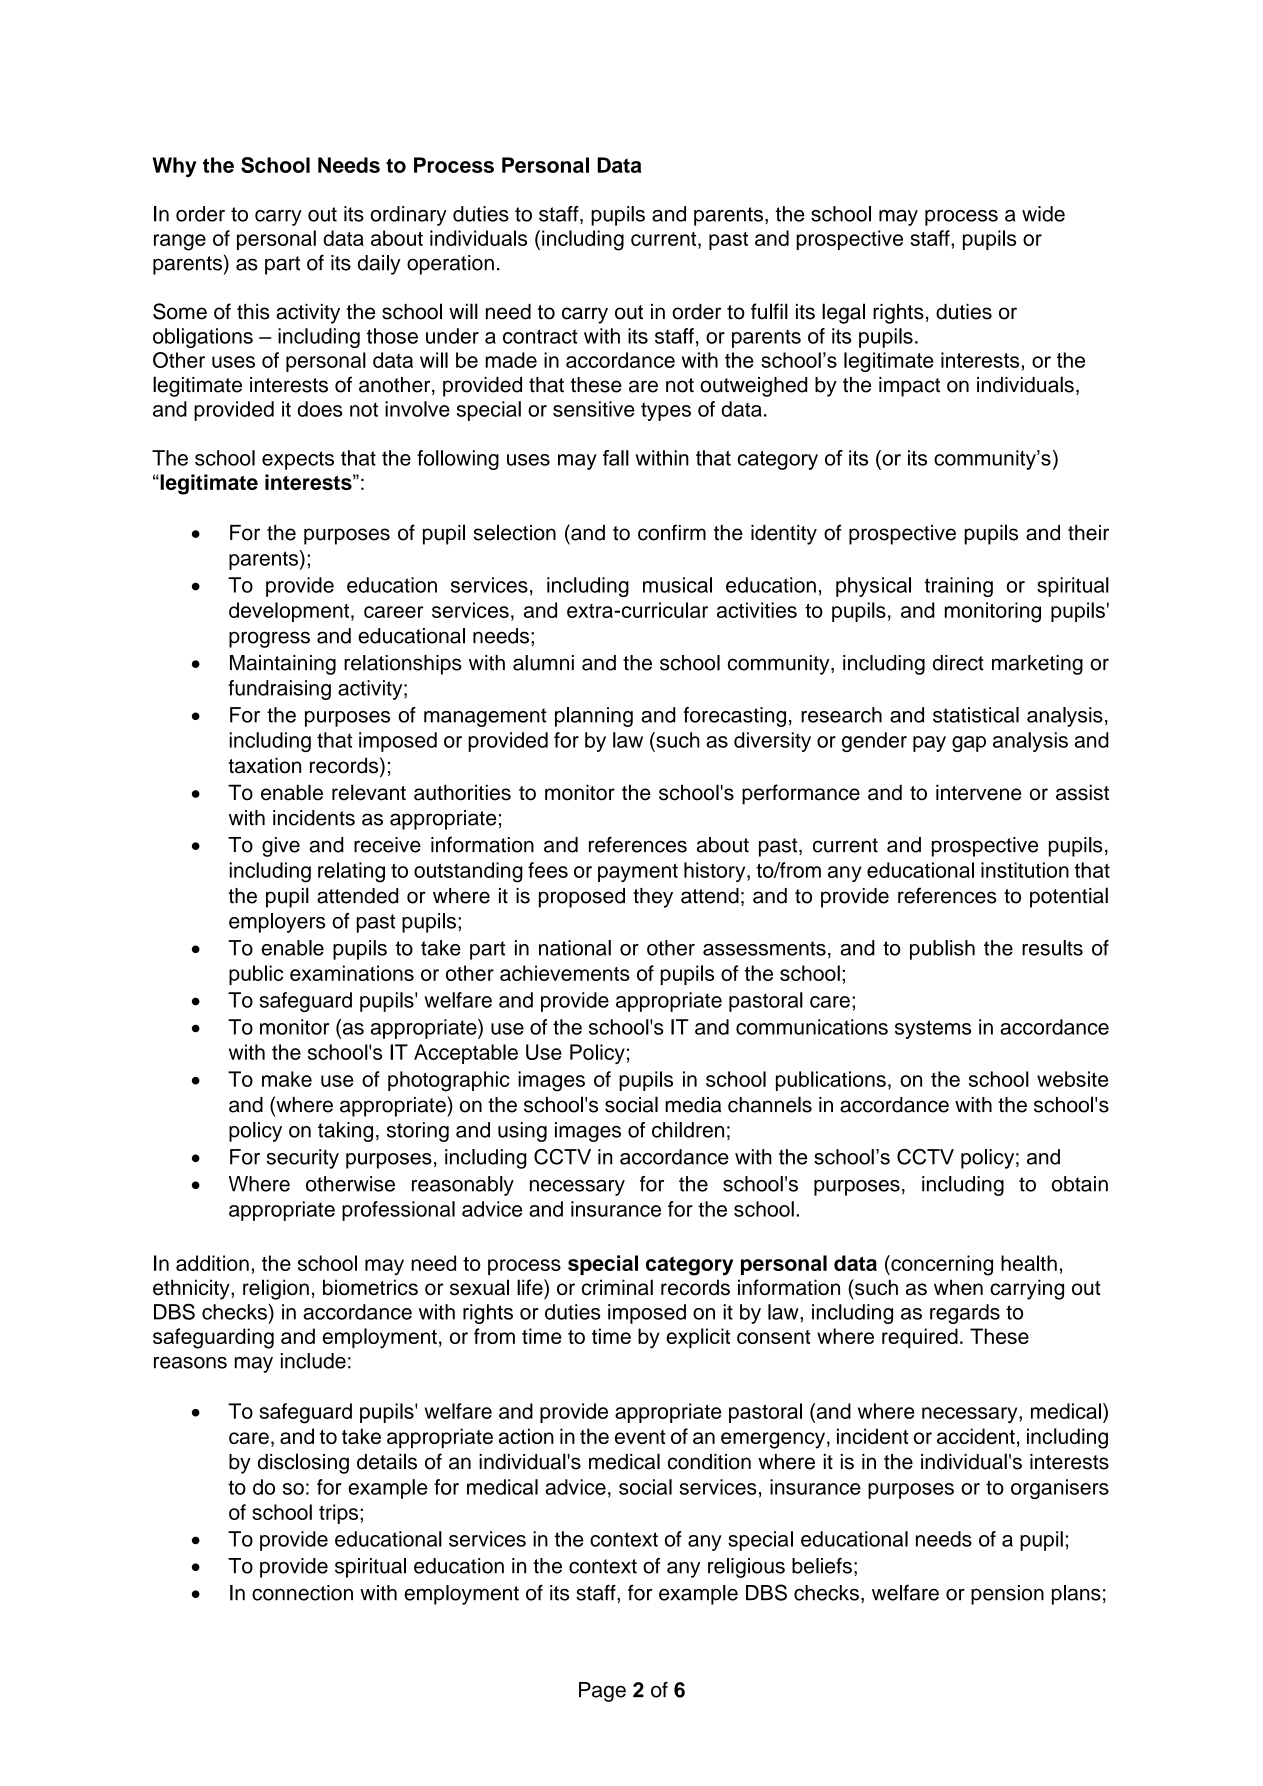 This document has width=1263, height=1786. What do you see at coordinates (594, 717) in the document?
I see `planning` at bounding box center [594, 717].
